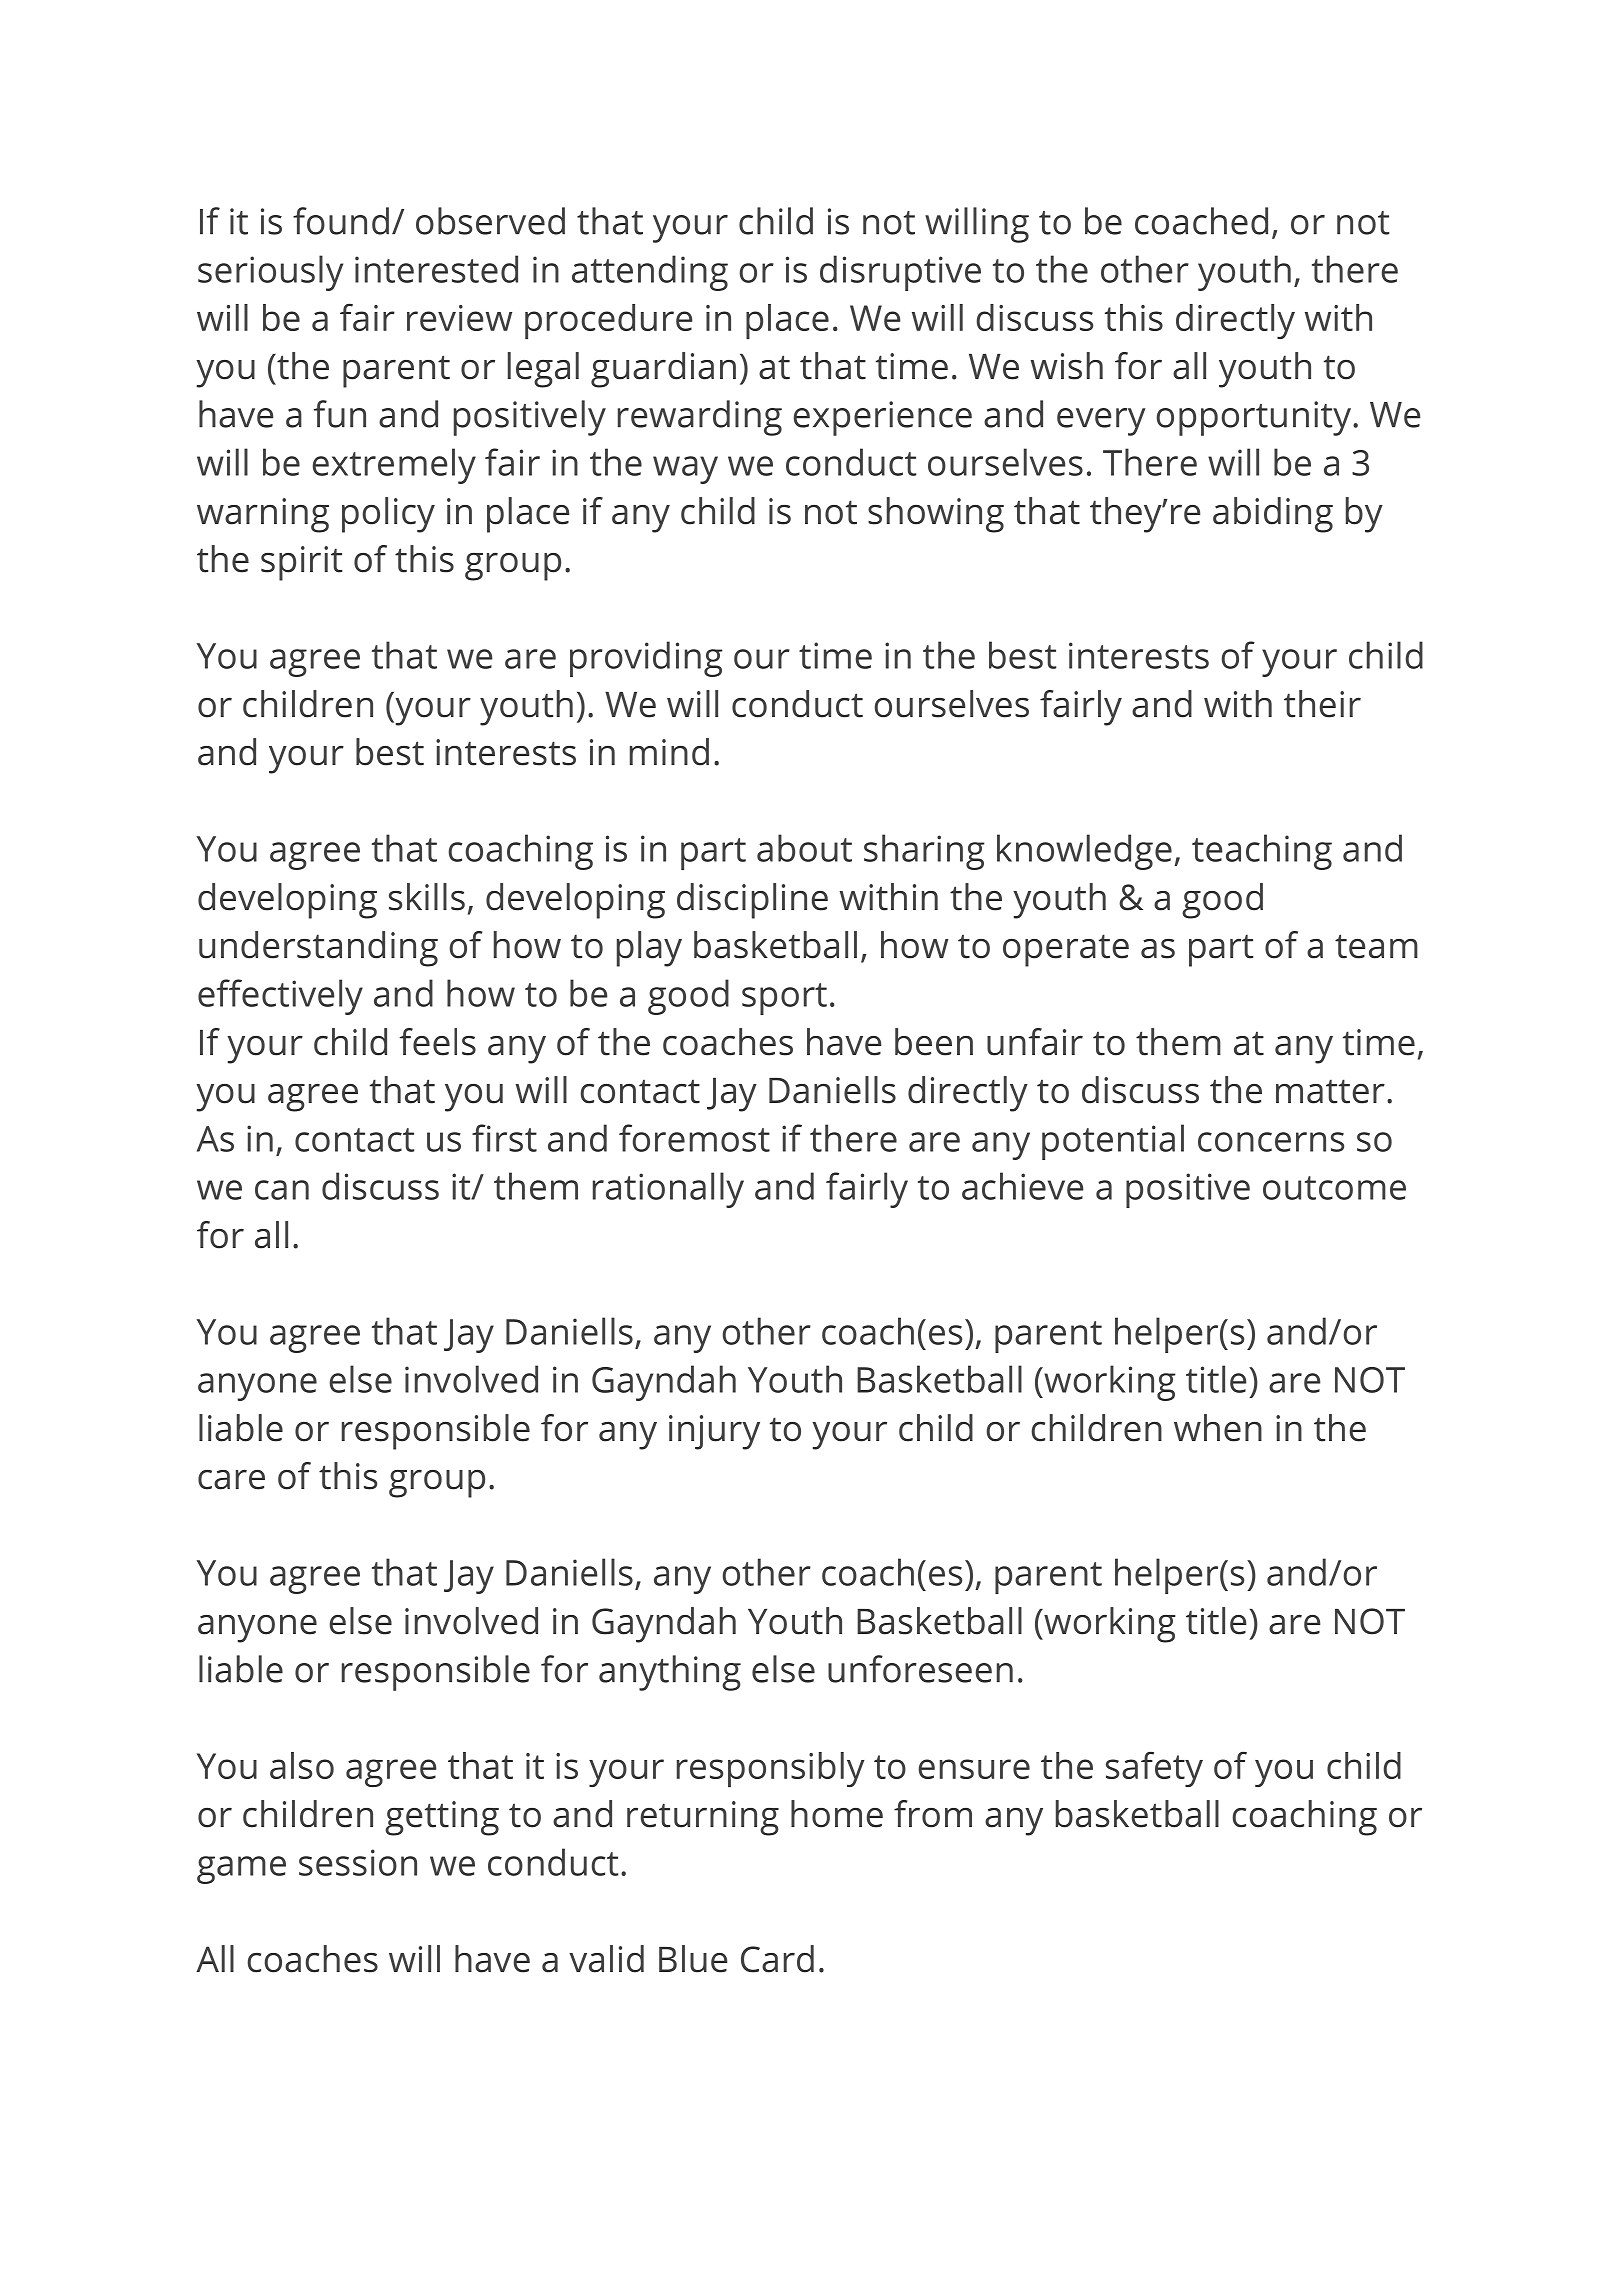 This screenshot has height=2296, width=1624. Describe the element at coordinates (358, 1862) in the screenshot. I see `session` at that location.
